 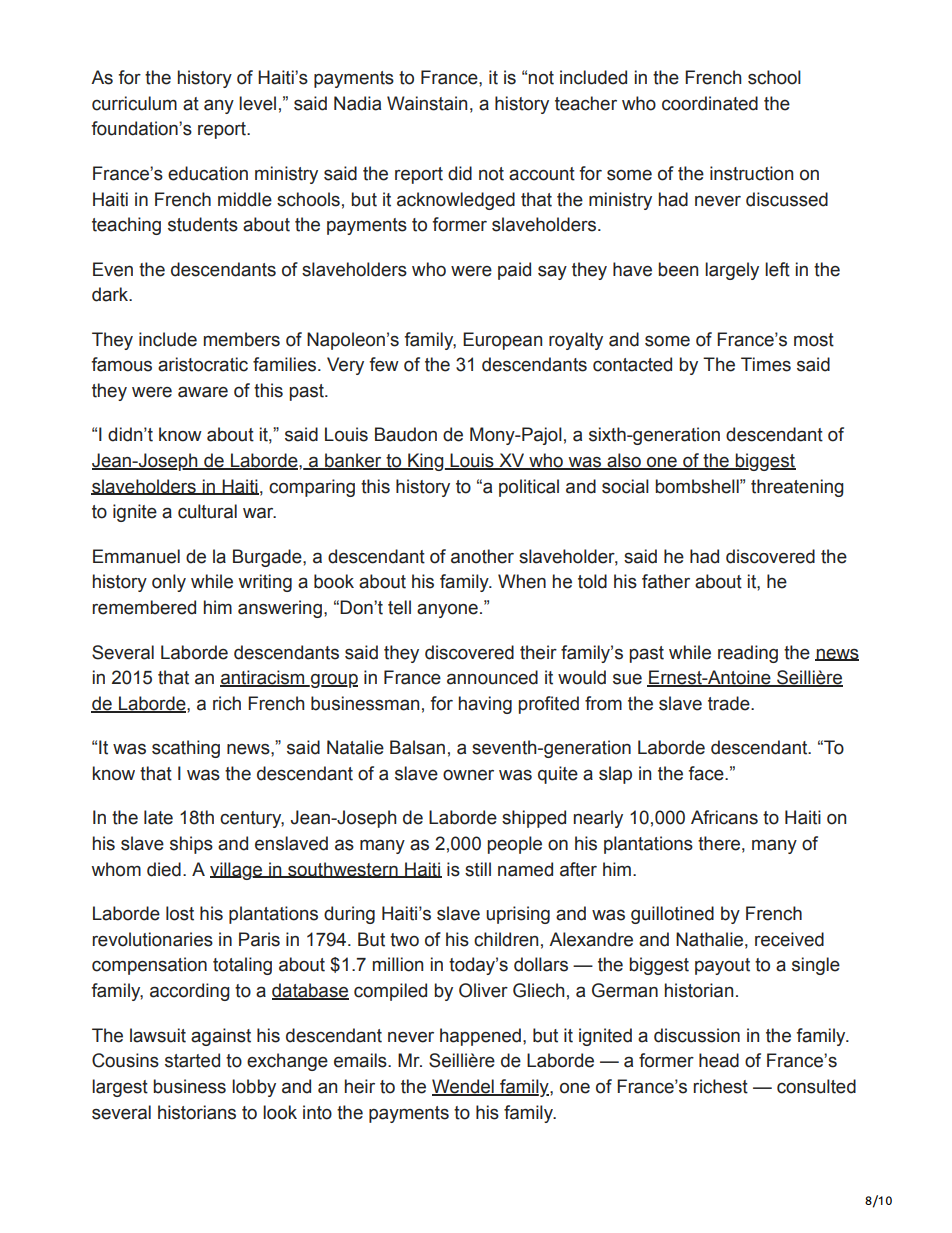 What do you see at coordinates (447, 610) in the screenshot?
I see `anyone` at bounding box center [447, 610].
